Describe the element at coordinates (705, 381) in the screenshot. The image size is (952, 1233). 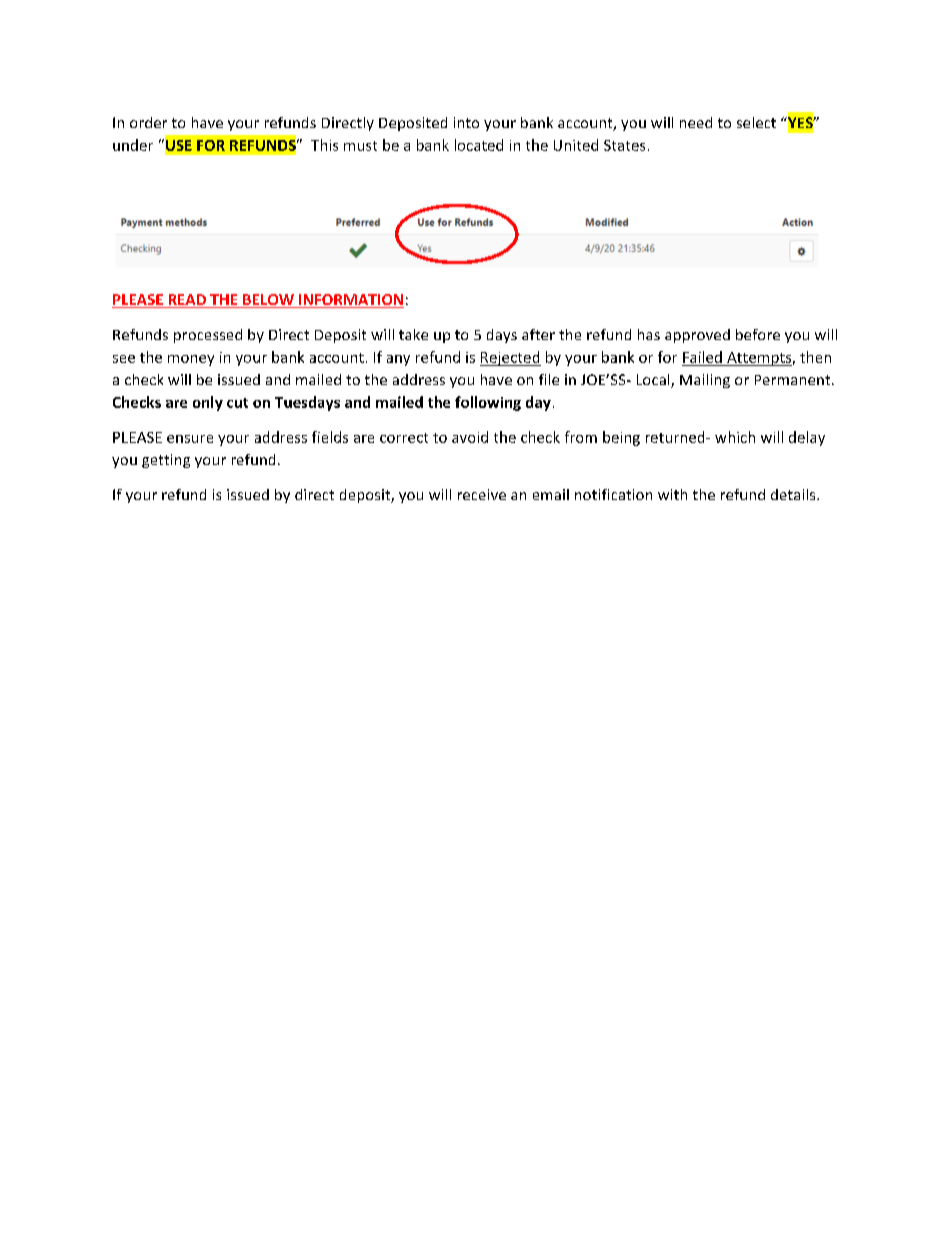
I see `Mailing` at that location.
